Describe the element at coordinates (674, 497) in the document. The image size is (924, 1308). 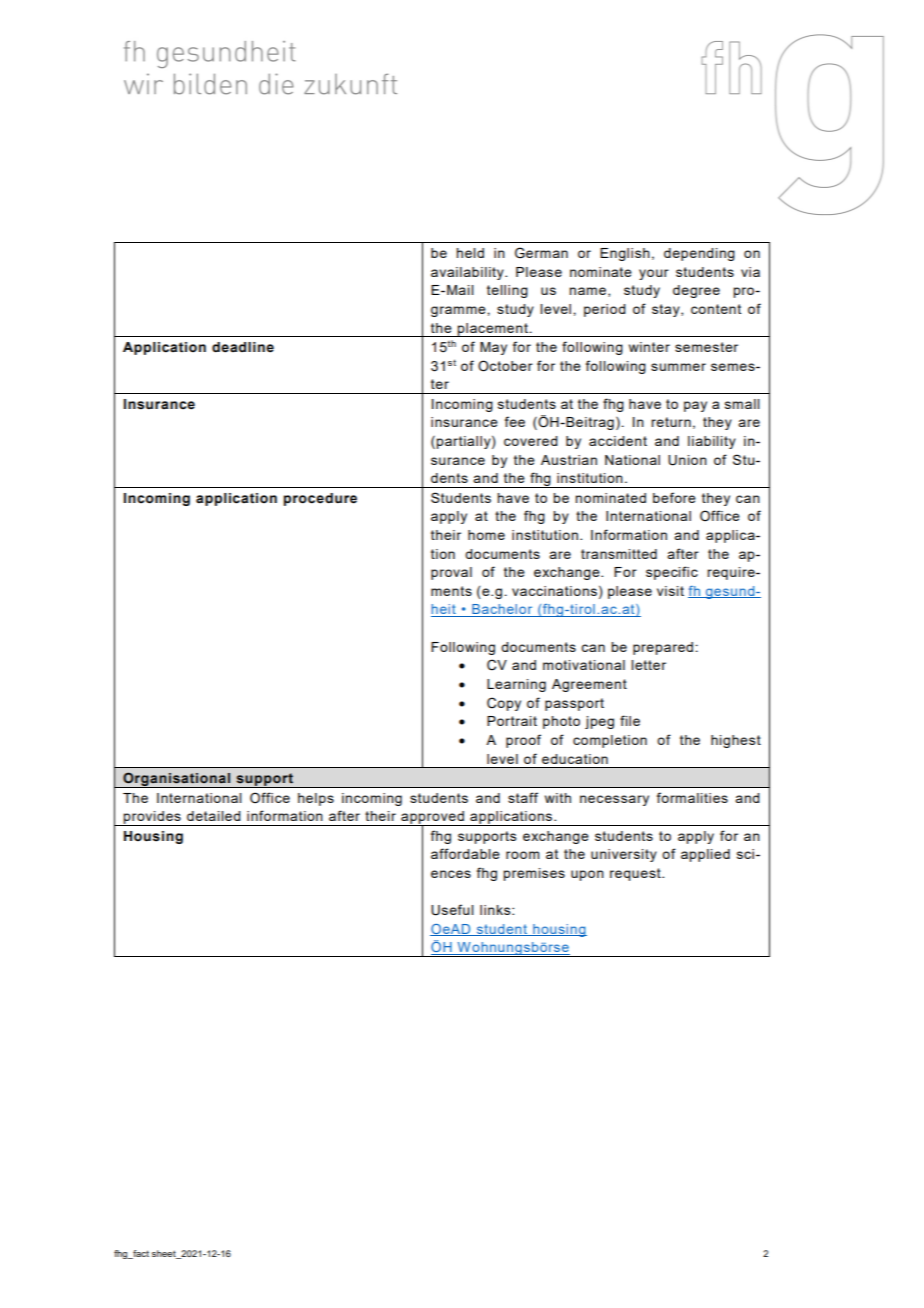
I see `before` at that location.
